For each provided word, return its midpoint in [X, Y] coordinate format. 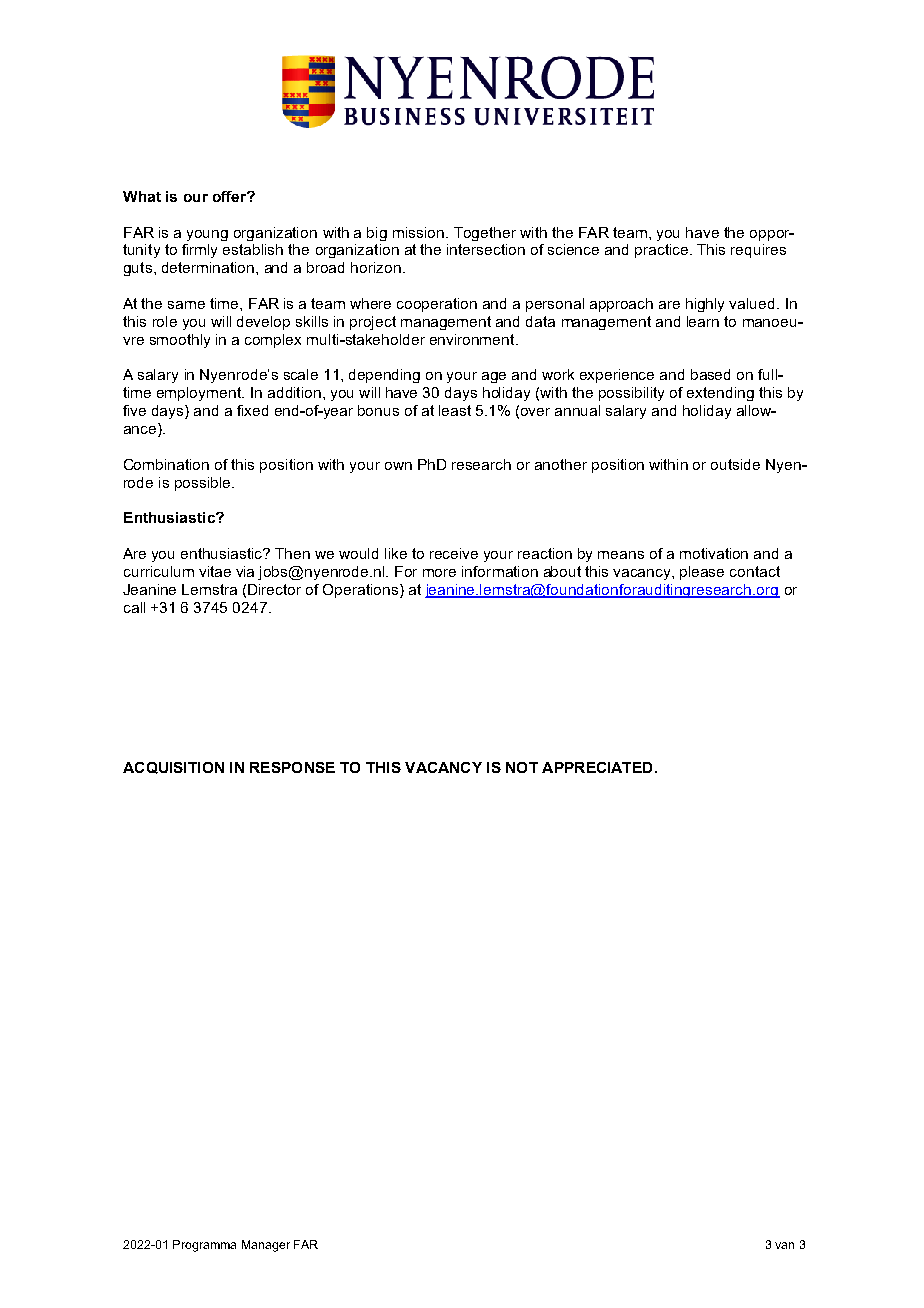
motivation [714, 553]
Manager [266, 1246]
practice [663, 251]
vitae [215, 571]
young [207, 235]
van [784, 1245]
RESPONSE [292, 767]
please [702, 573]
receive [454, 553]
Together [485, 234]
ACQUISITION [173, 768]
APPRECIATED [597, 767]
